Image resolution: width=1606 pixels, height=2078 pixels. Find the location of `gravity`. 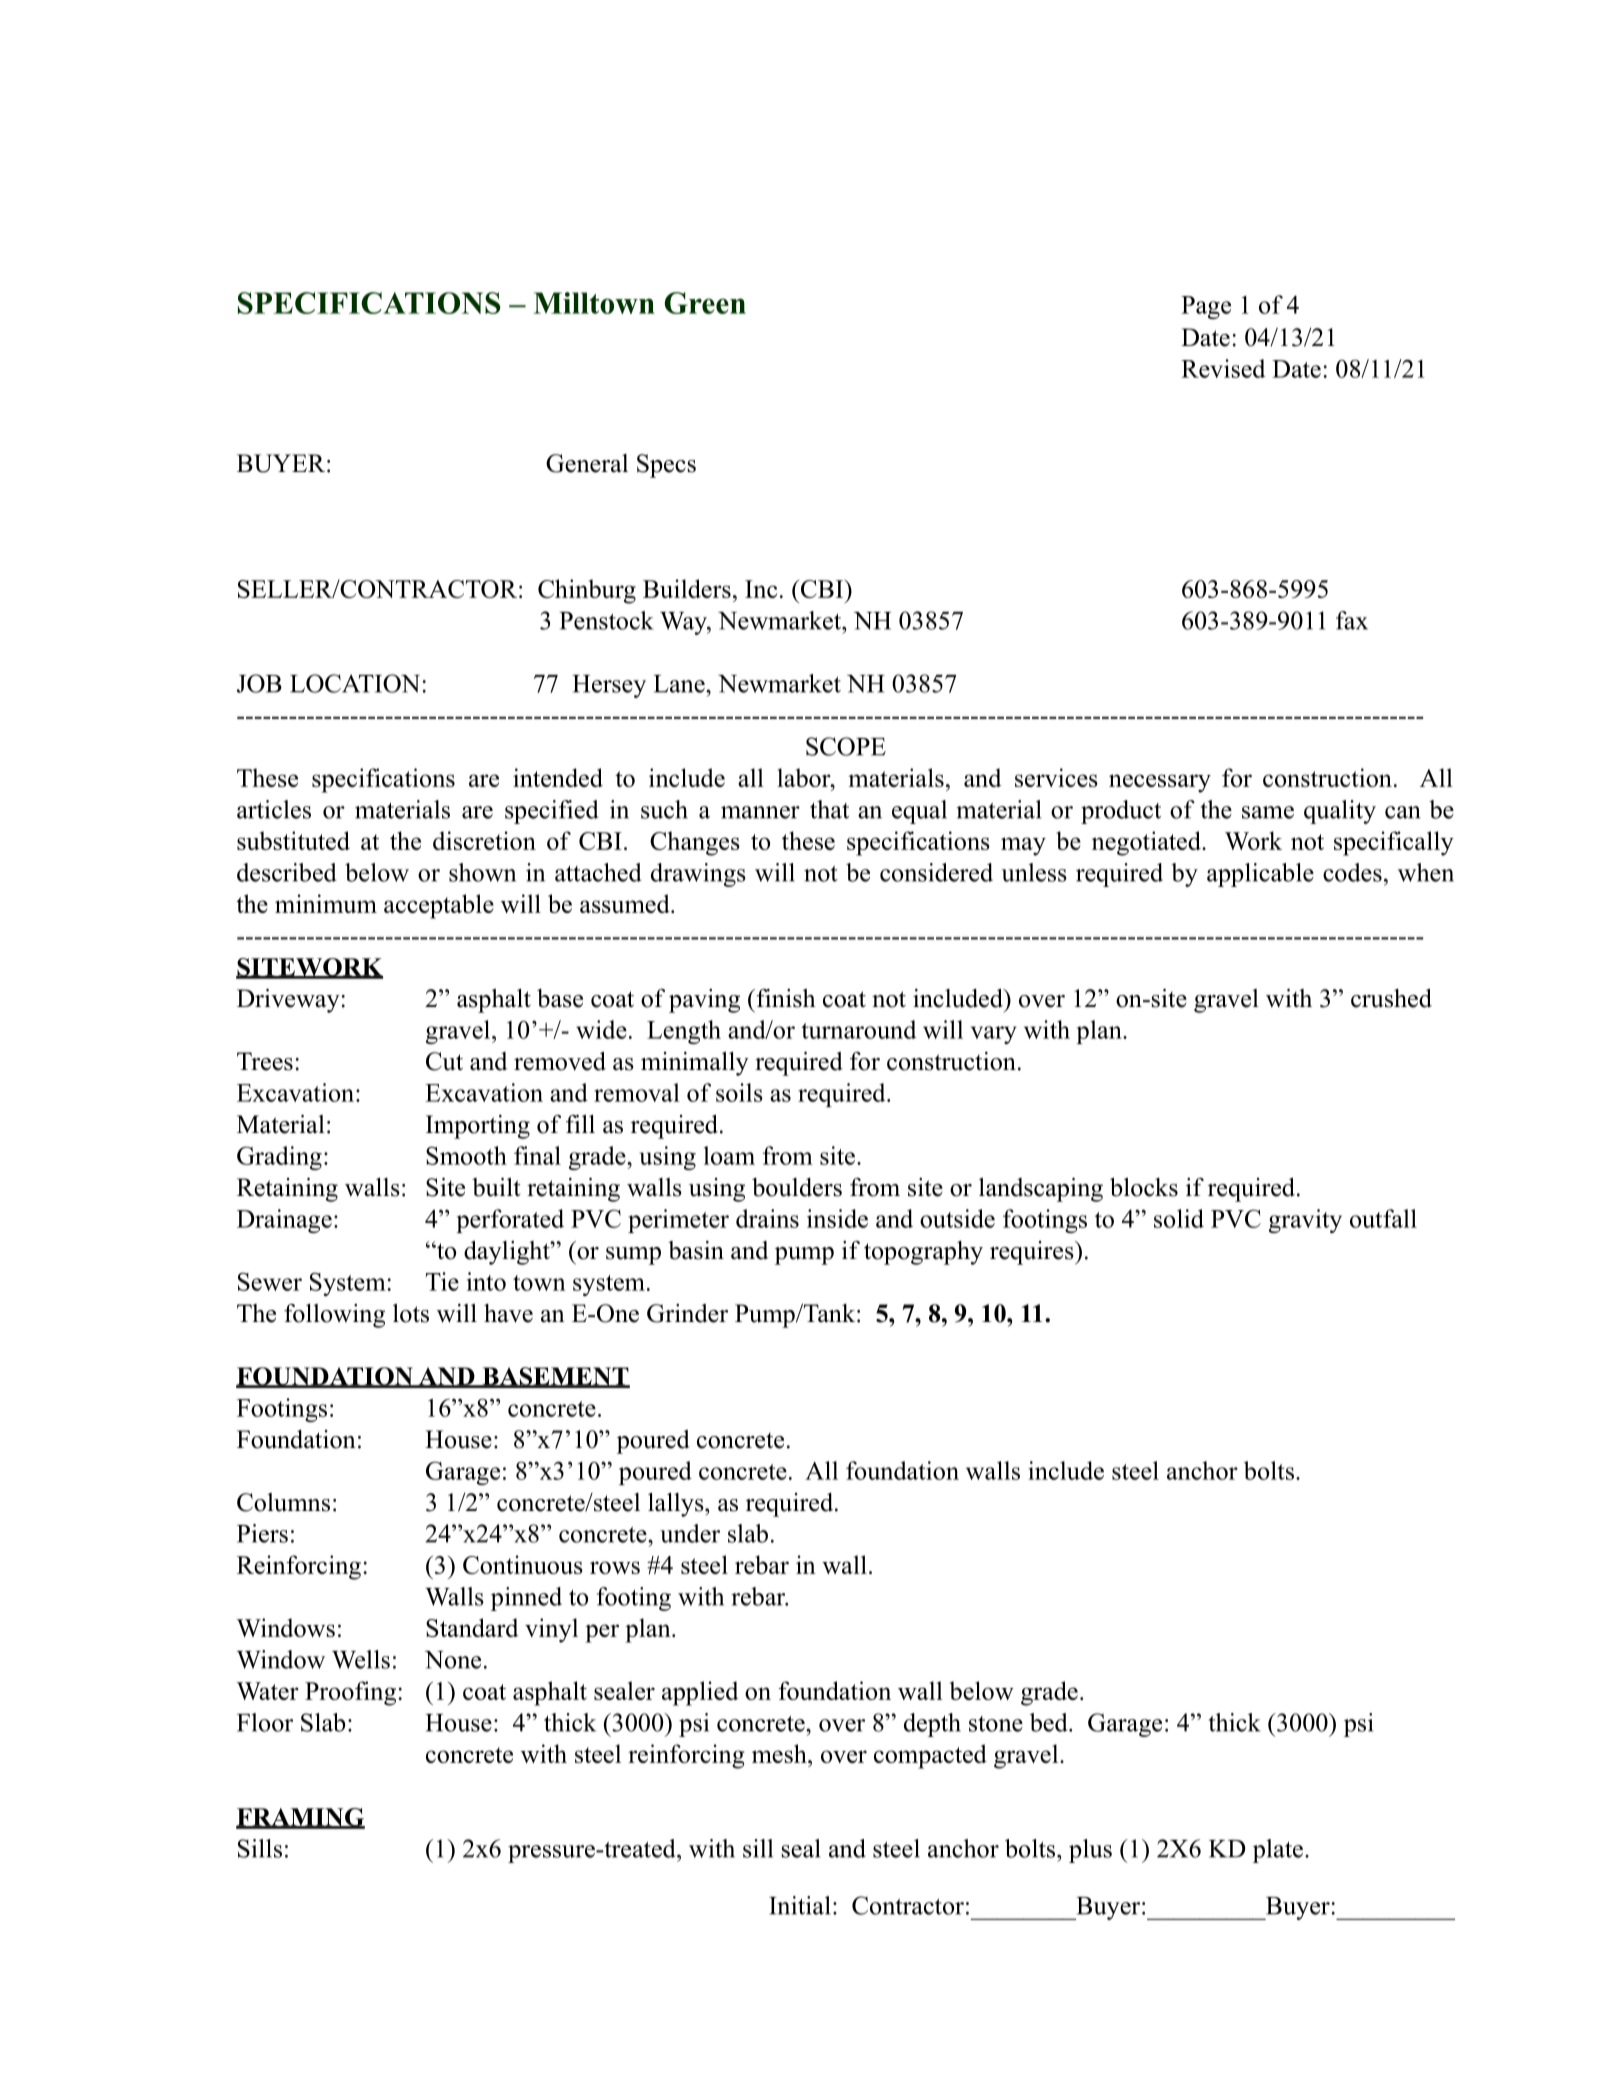

gravity is located at coordinates (1305, 1221).
